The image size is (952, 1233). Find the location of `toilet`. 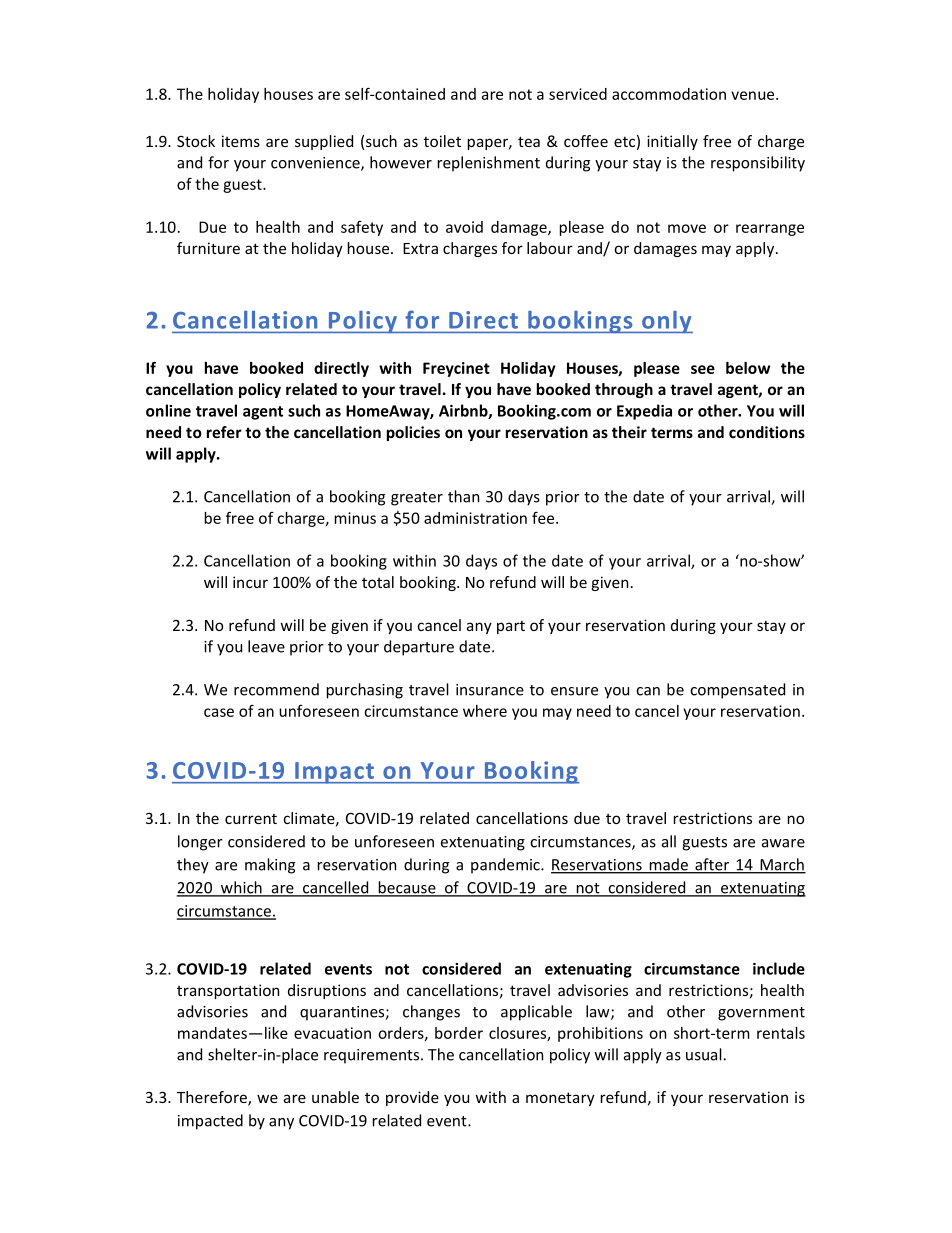

toilet is located at coordinates (442, 141).
